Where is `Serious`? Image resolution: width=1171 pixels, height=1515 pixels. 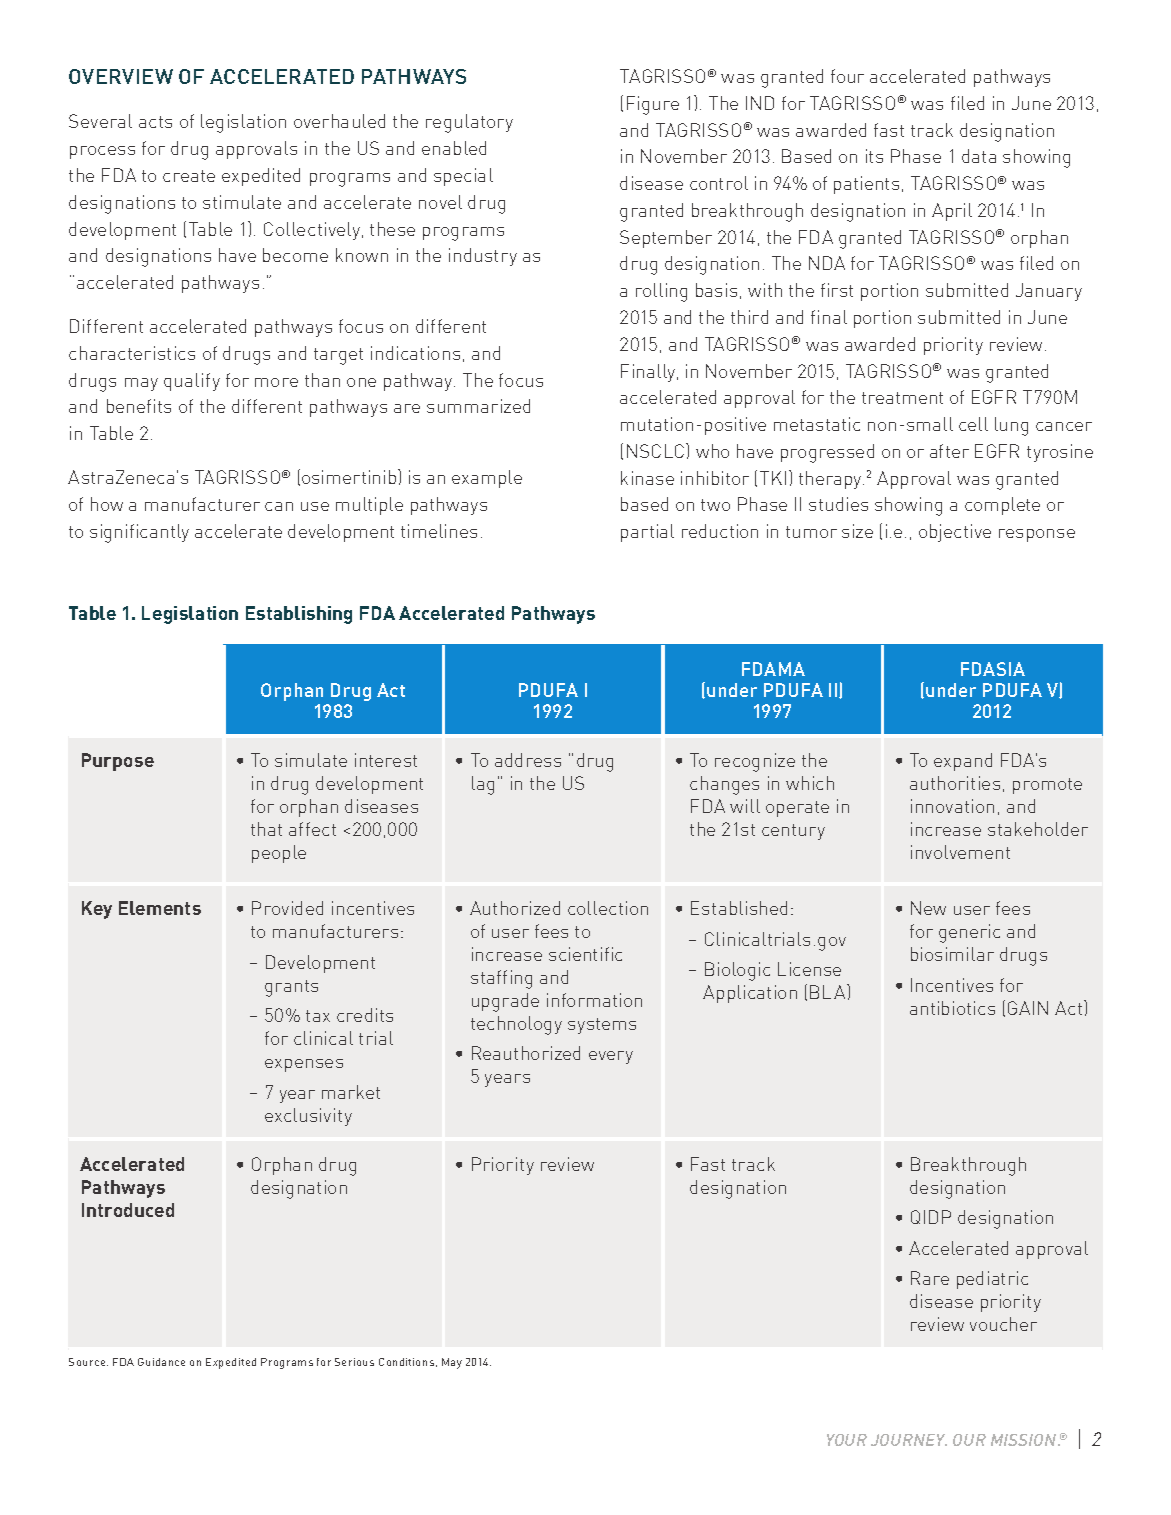 Serious is located at coordinates (354, 1362).
